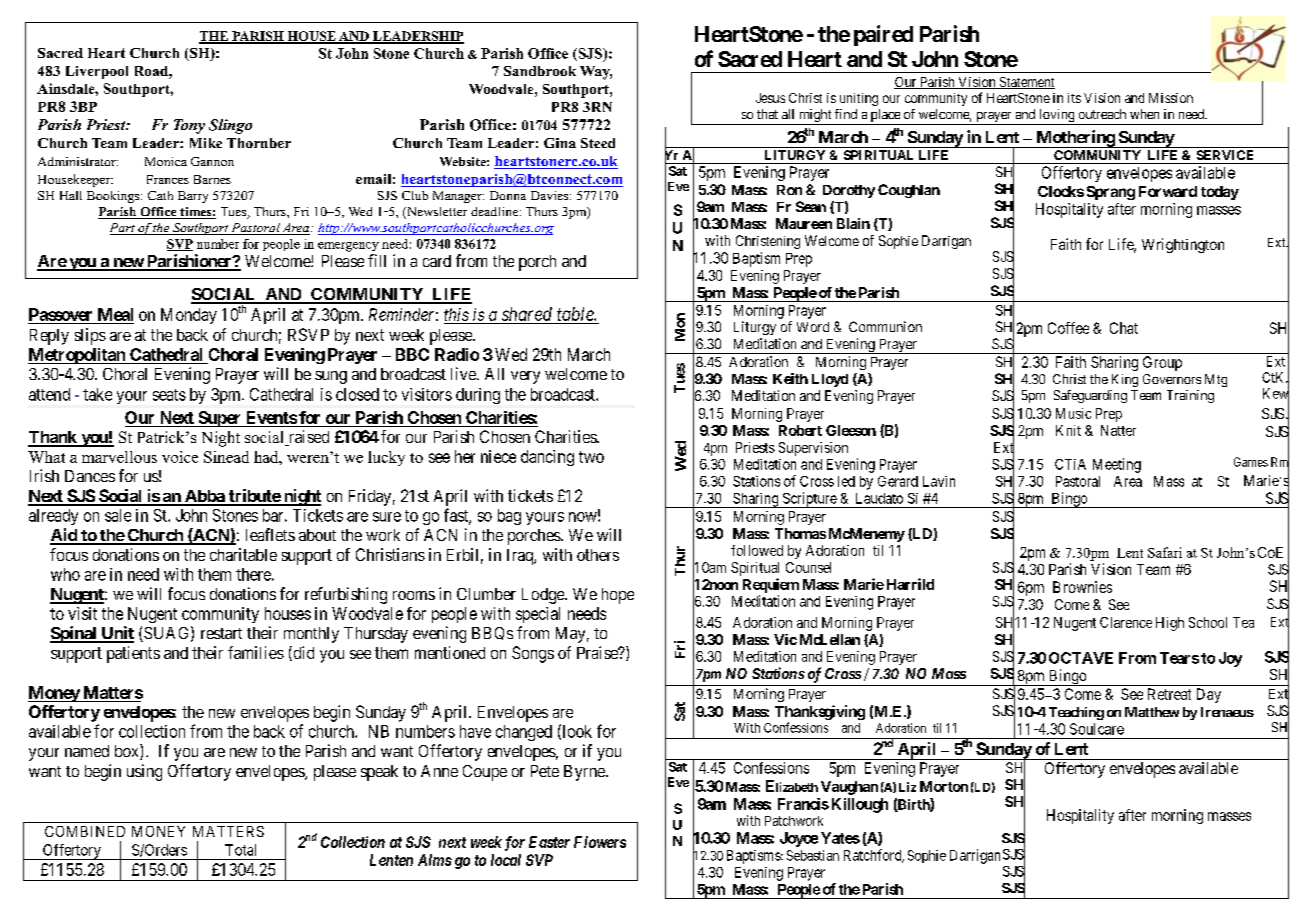 The width and height of the image is (1308, 924). What do you see at coordinates (799, 839) in the image?
I see `Joyce` at bounding box center [799, 839].
